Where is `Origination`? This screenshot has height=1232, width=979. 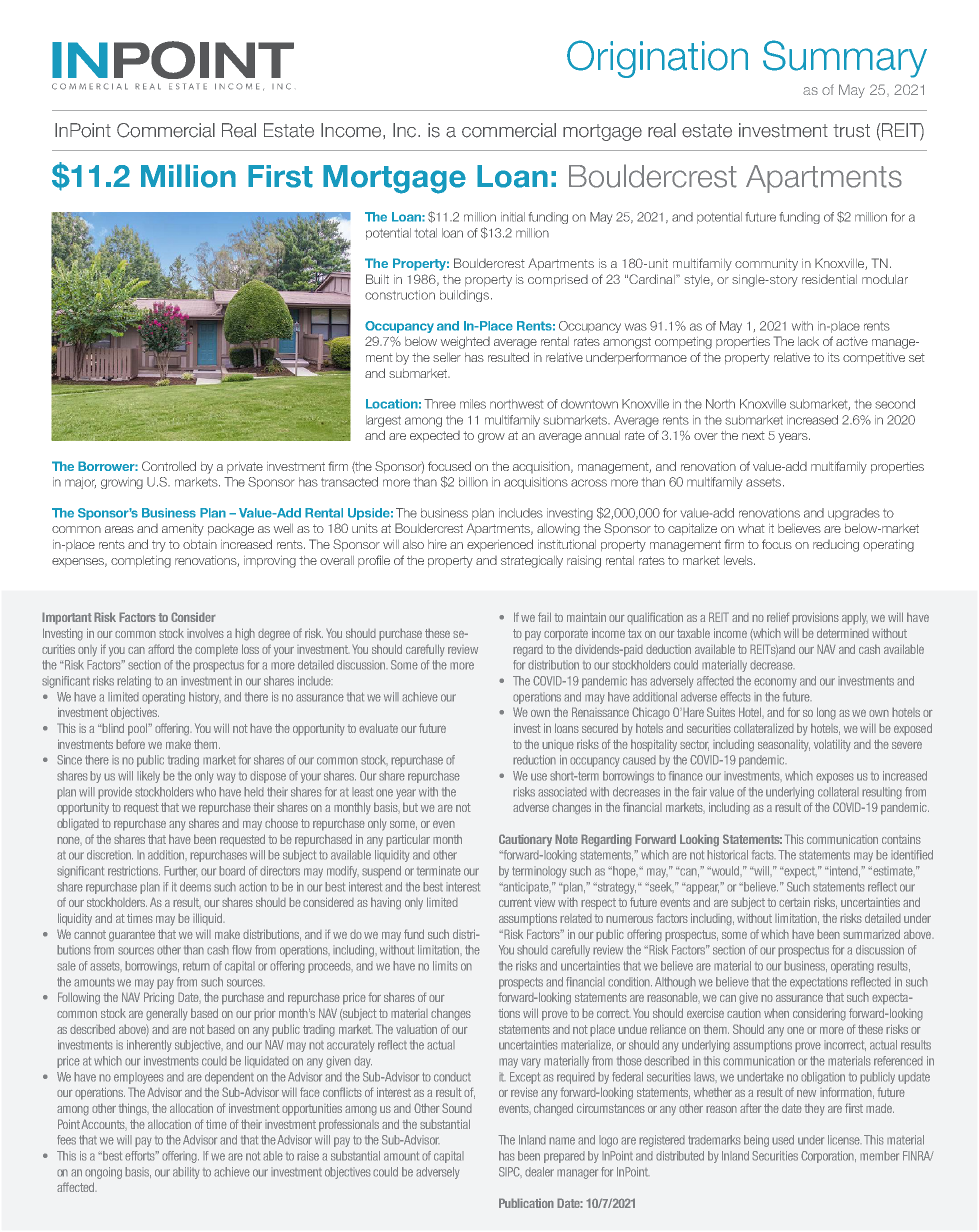
Origination is located at coordinates (657, 59).
